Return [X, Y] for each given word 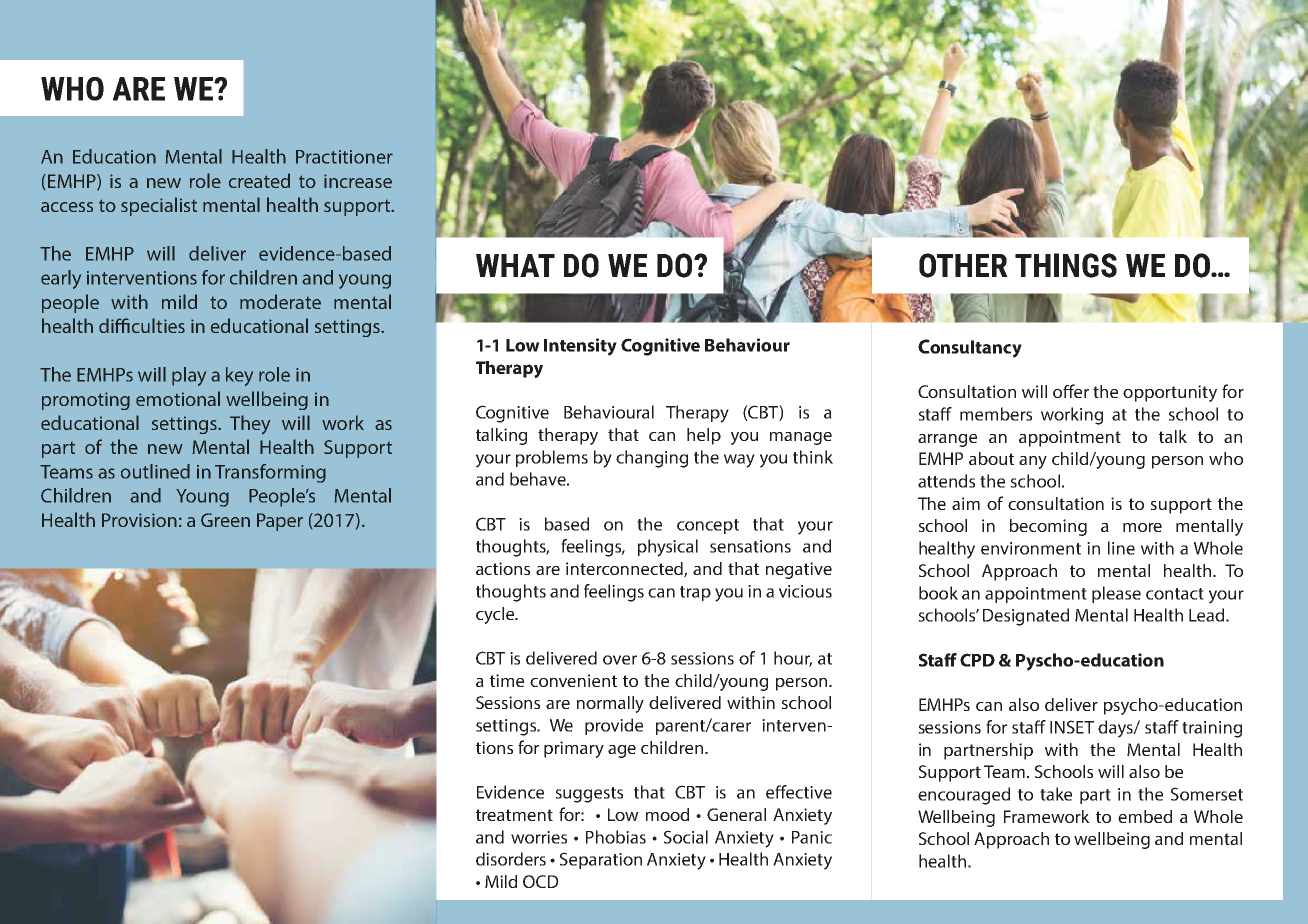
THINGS [1066, 265]
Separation [601, 860]
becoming [1048, 527]
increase [358, 181]
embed [1145, 816]
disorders [511, 859]
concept [708, 526]
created [259, 180]
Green [225, 520]
